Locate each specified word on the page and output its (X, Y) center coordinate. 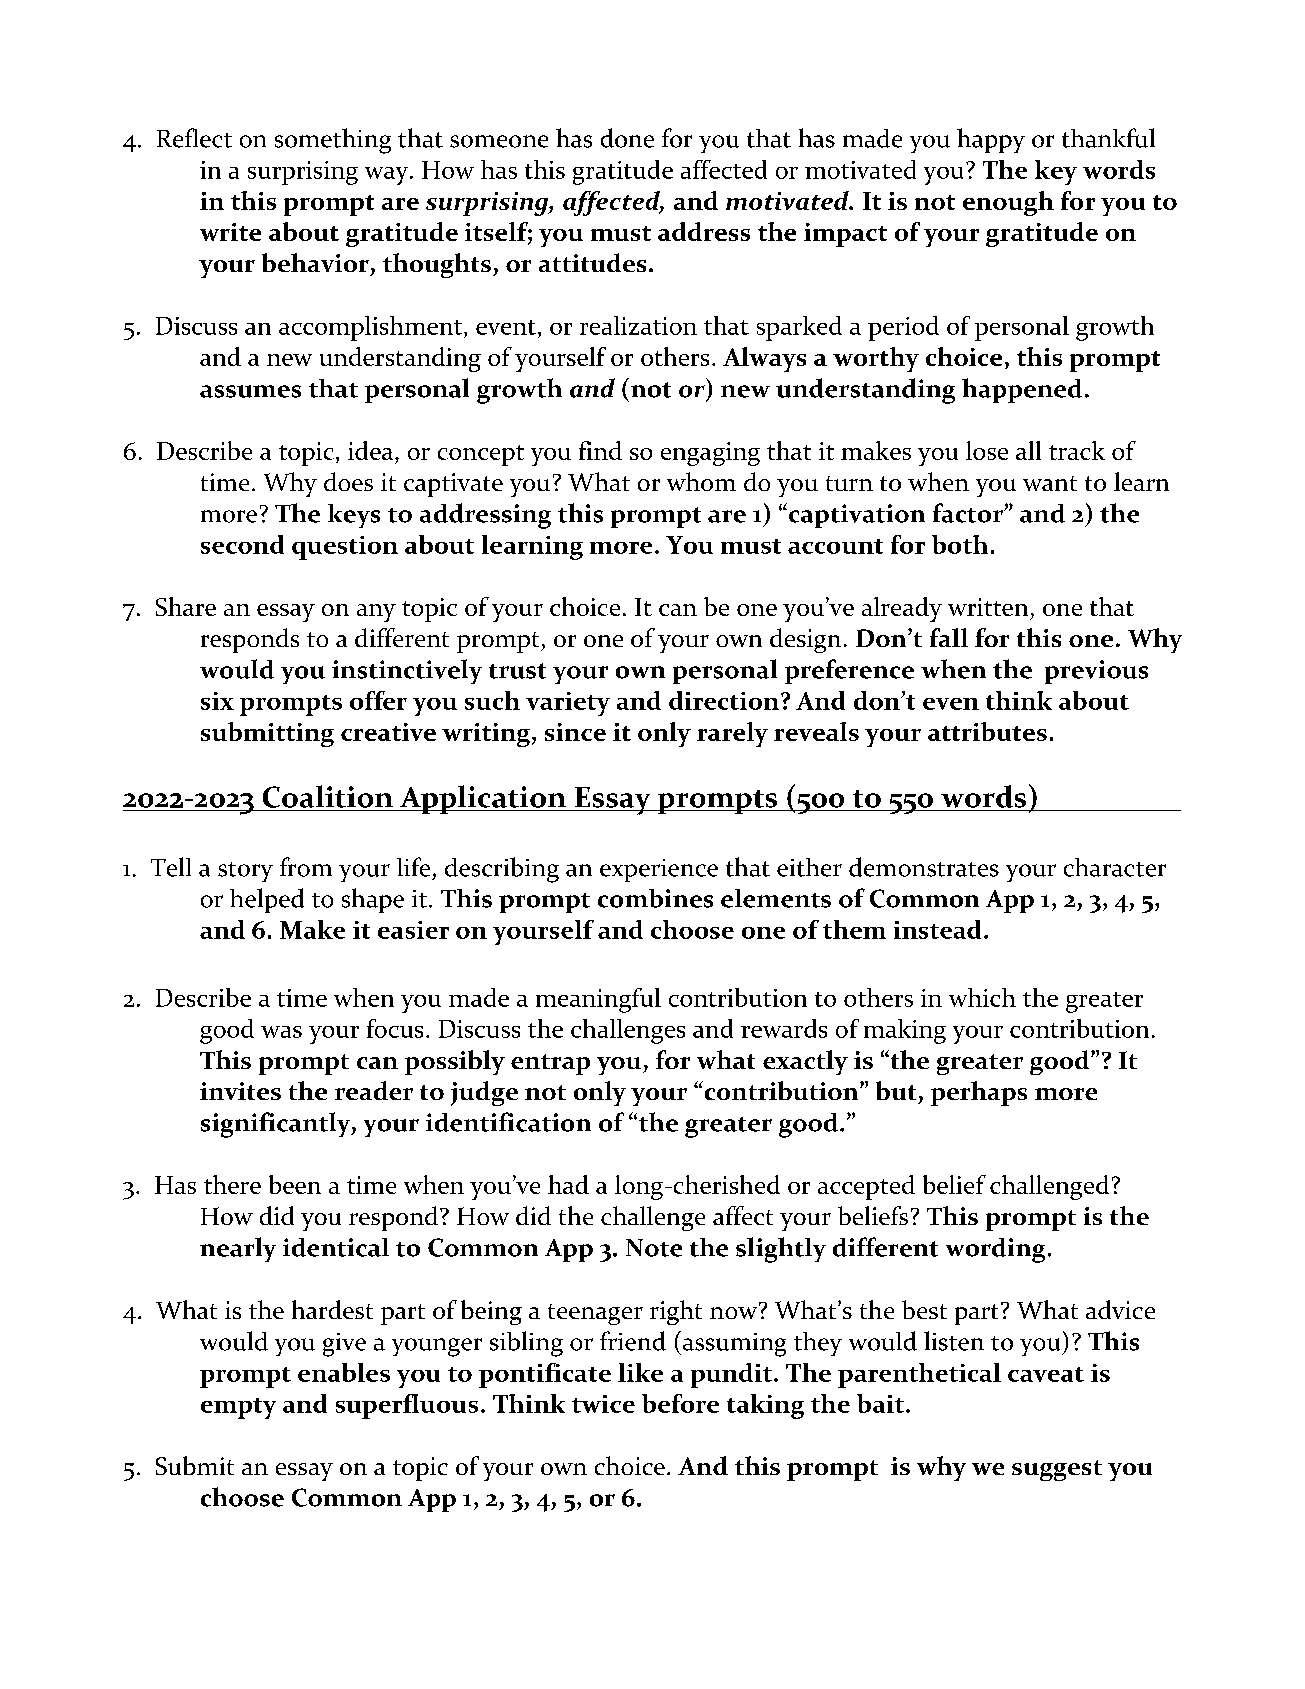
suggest (1057, 1470)
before (680, 1403)
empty (238, 1408)
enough (1008, 203)
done (627, 138)
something (333, 141)
